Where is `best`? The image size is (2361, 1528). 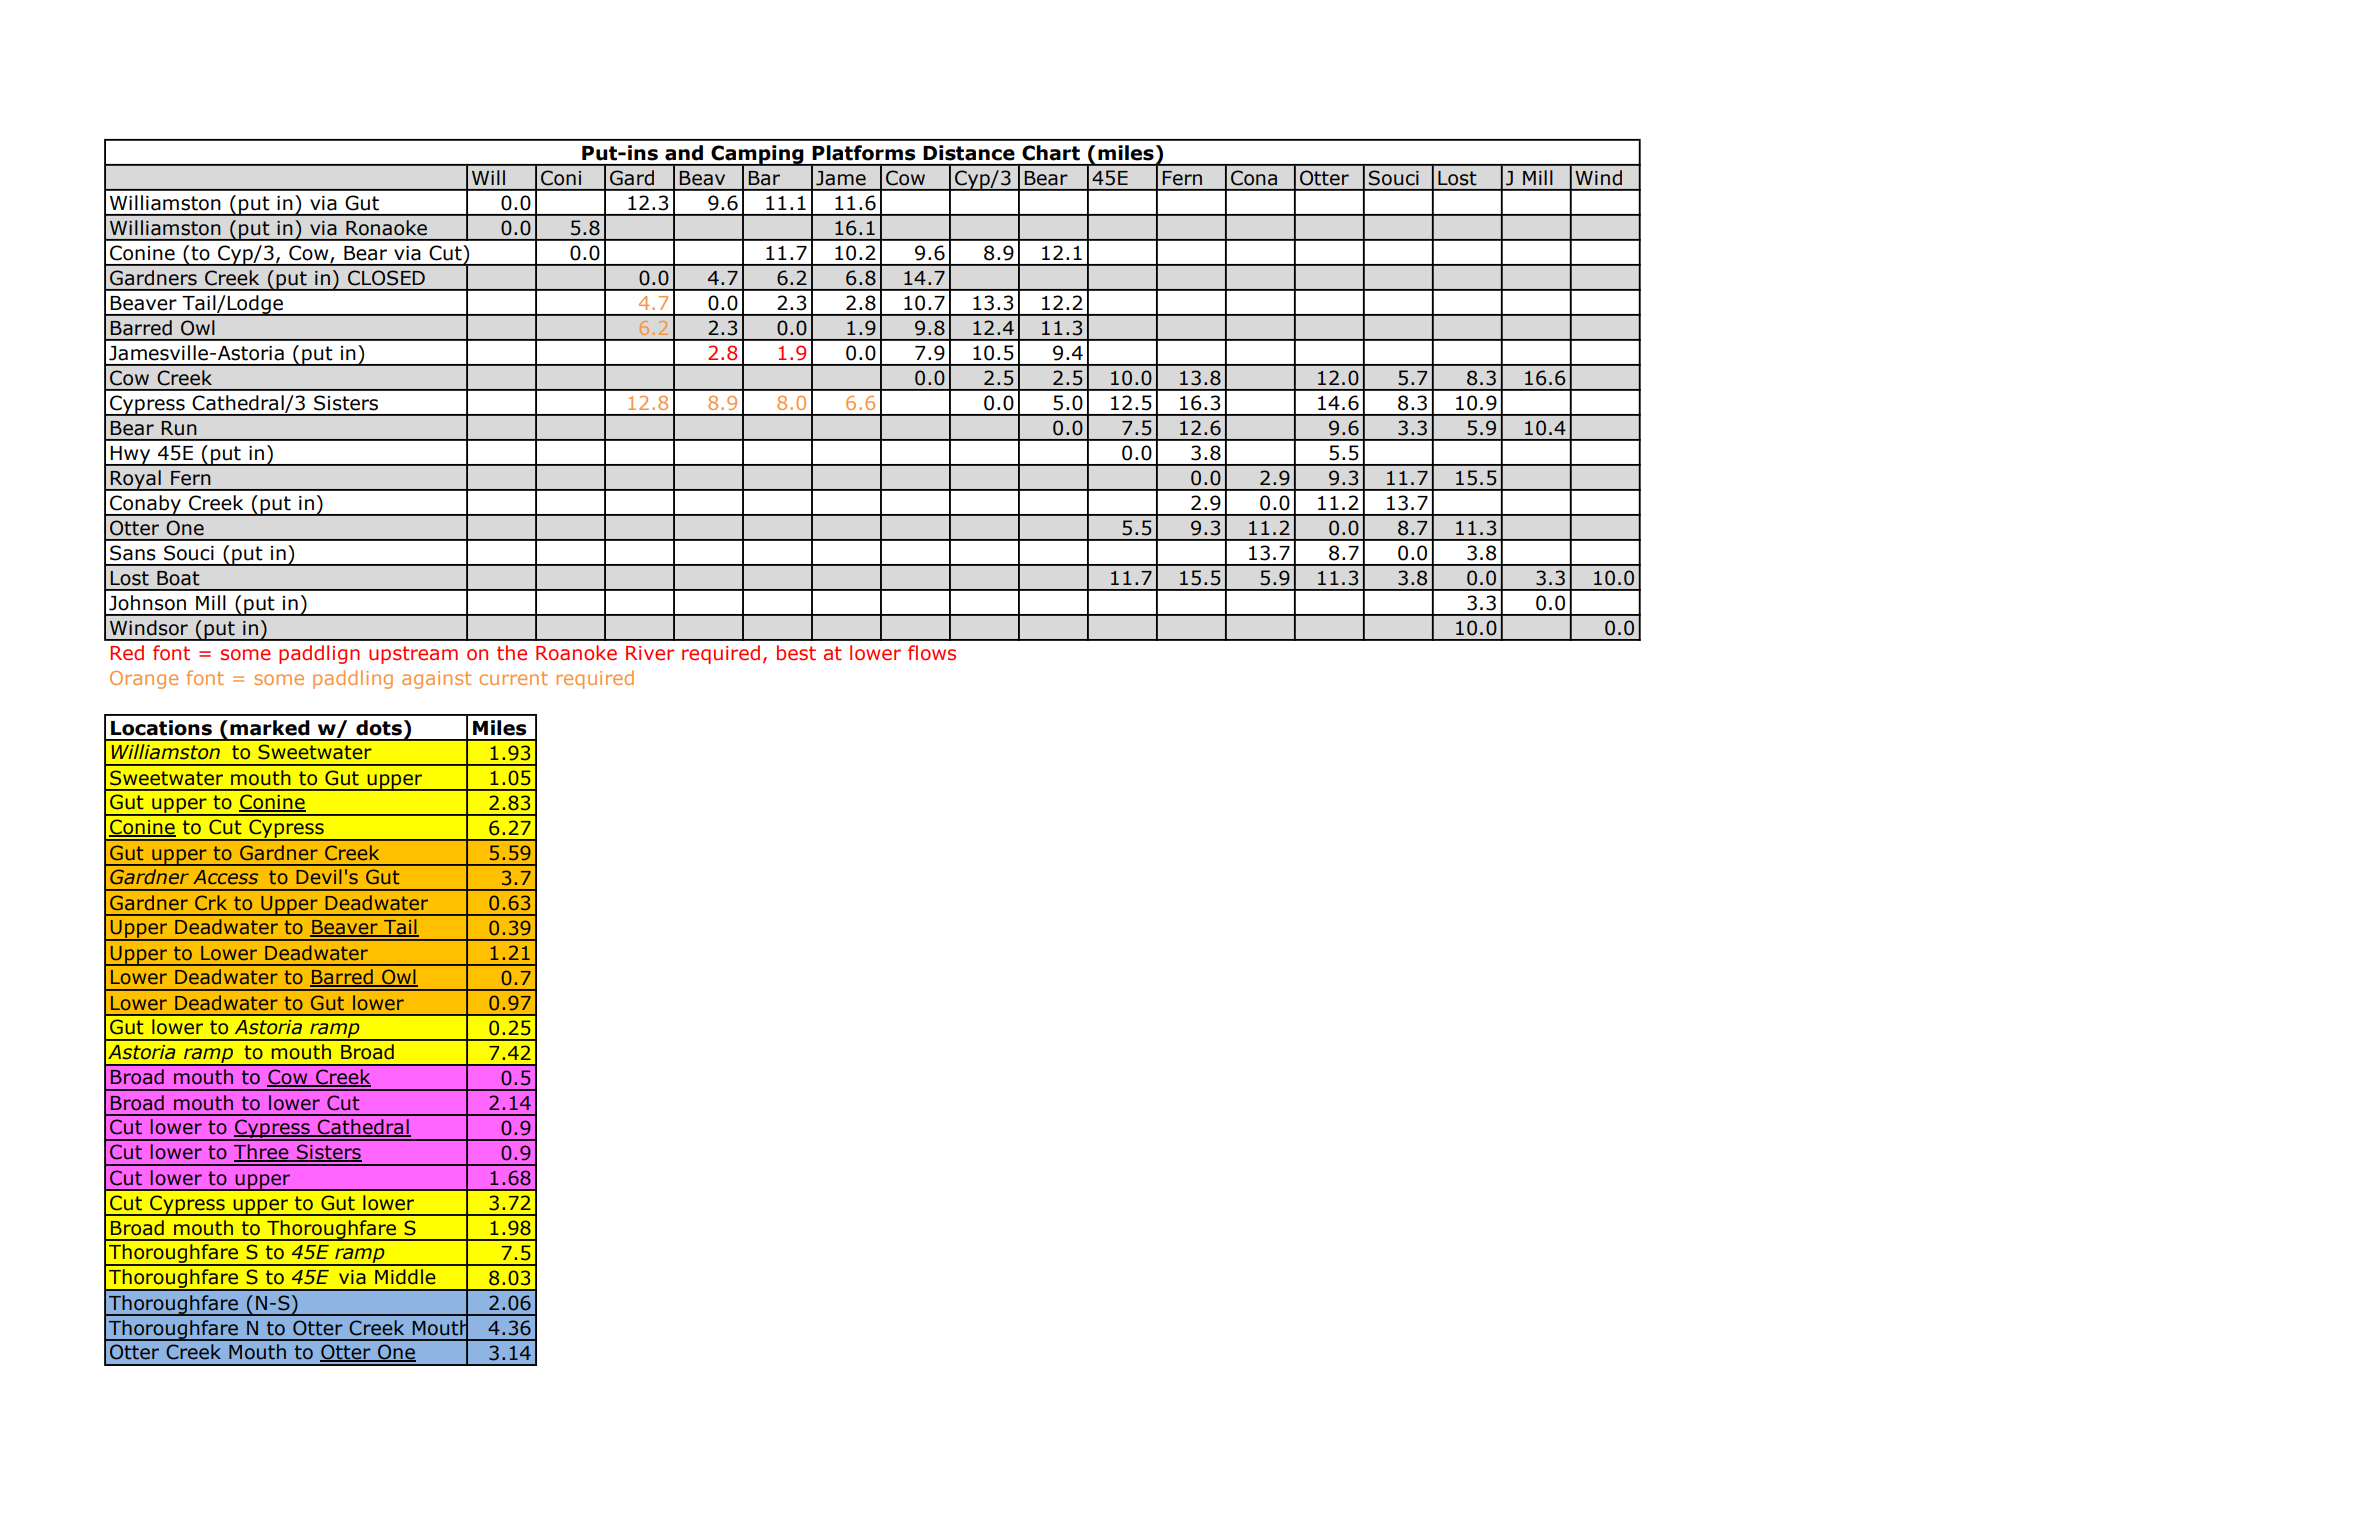
best is located at coordinates (796, 653).
